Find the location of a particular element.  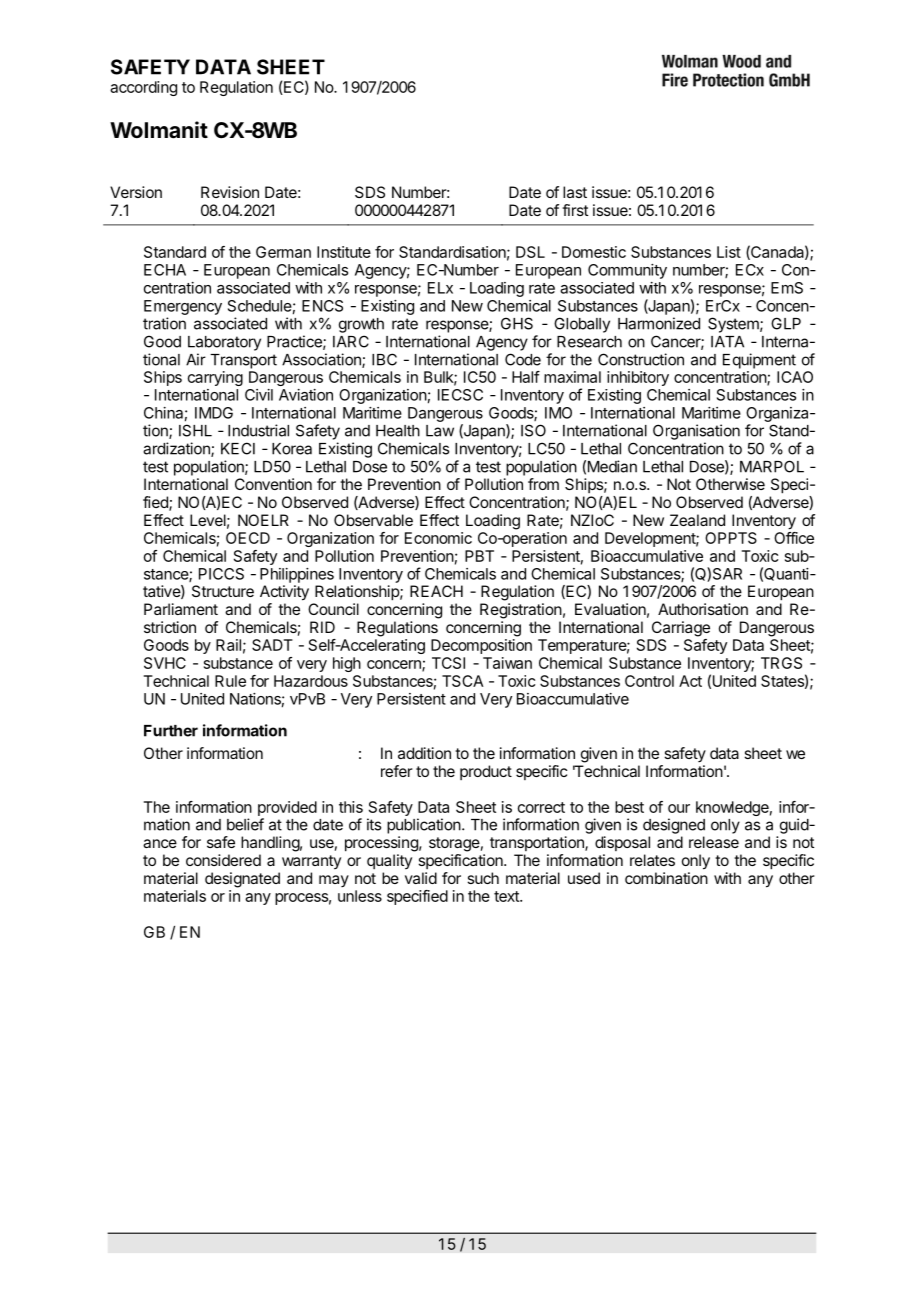

last is located at coordinates (575, 192).
